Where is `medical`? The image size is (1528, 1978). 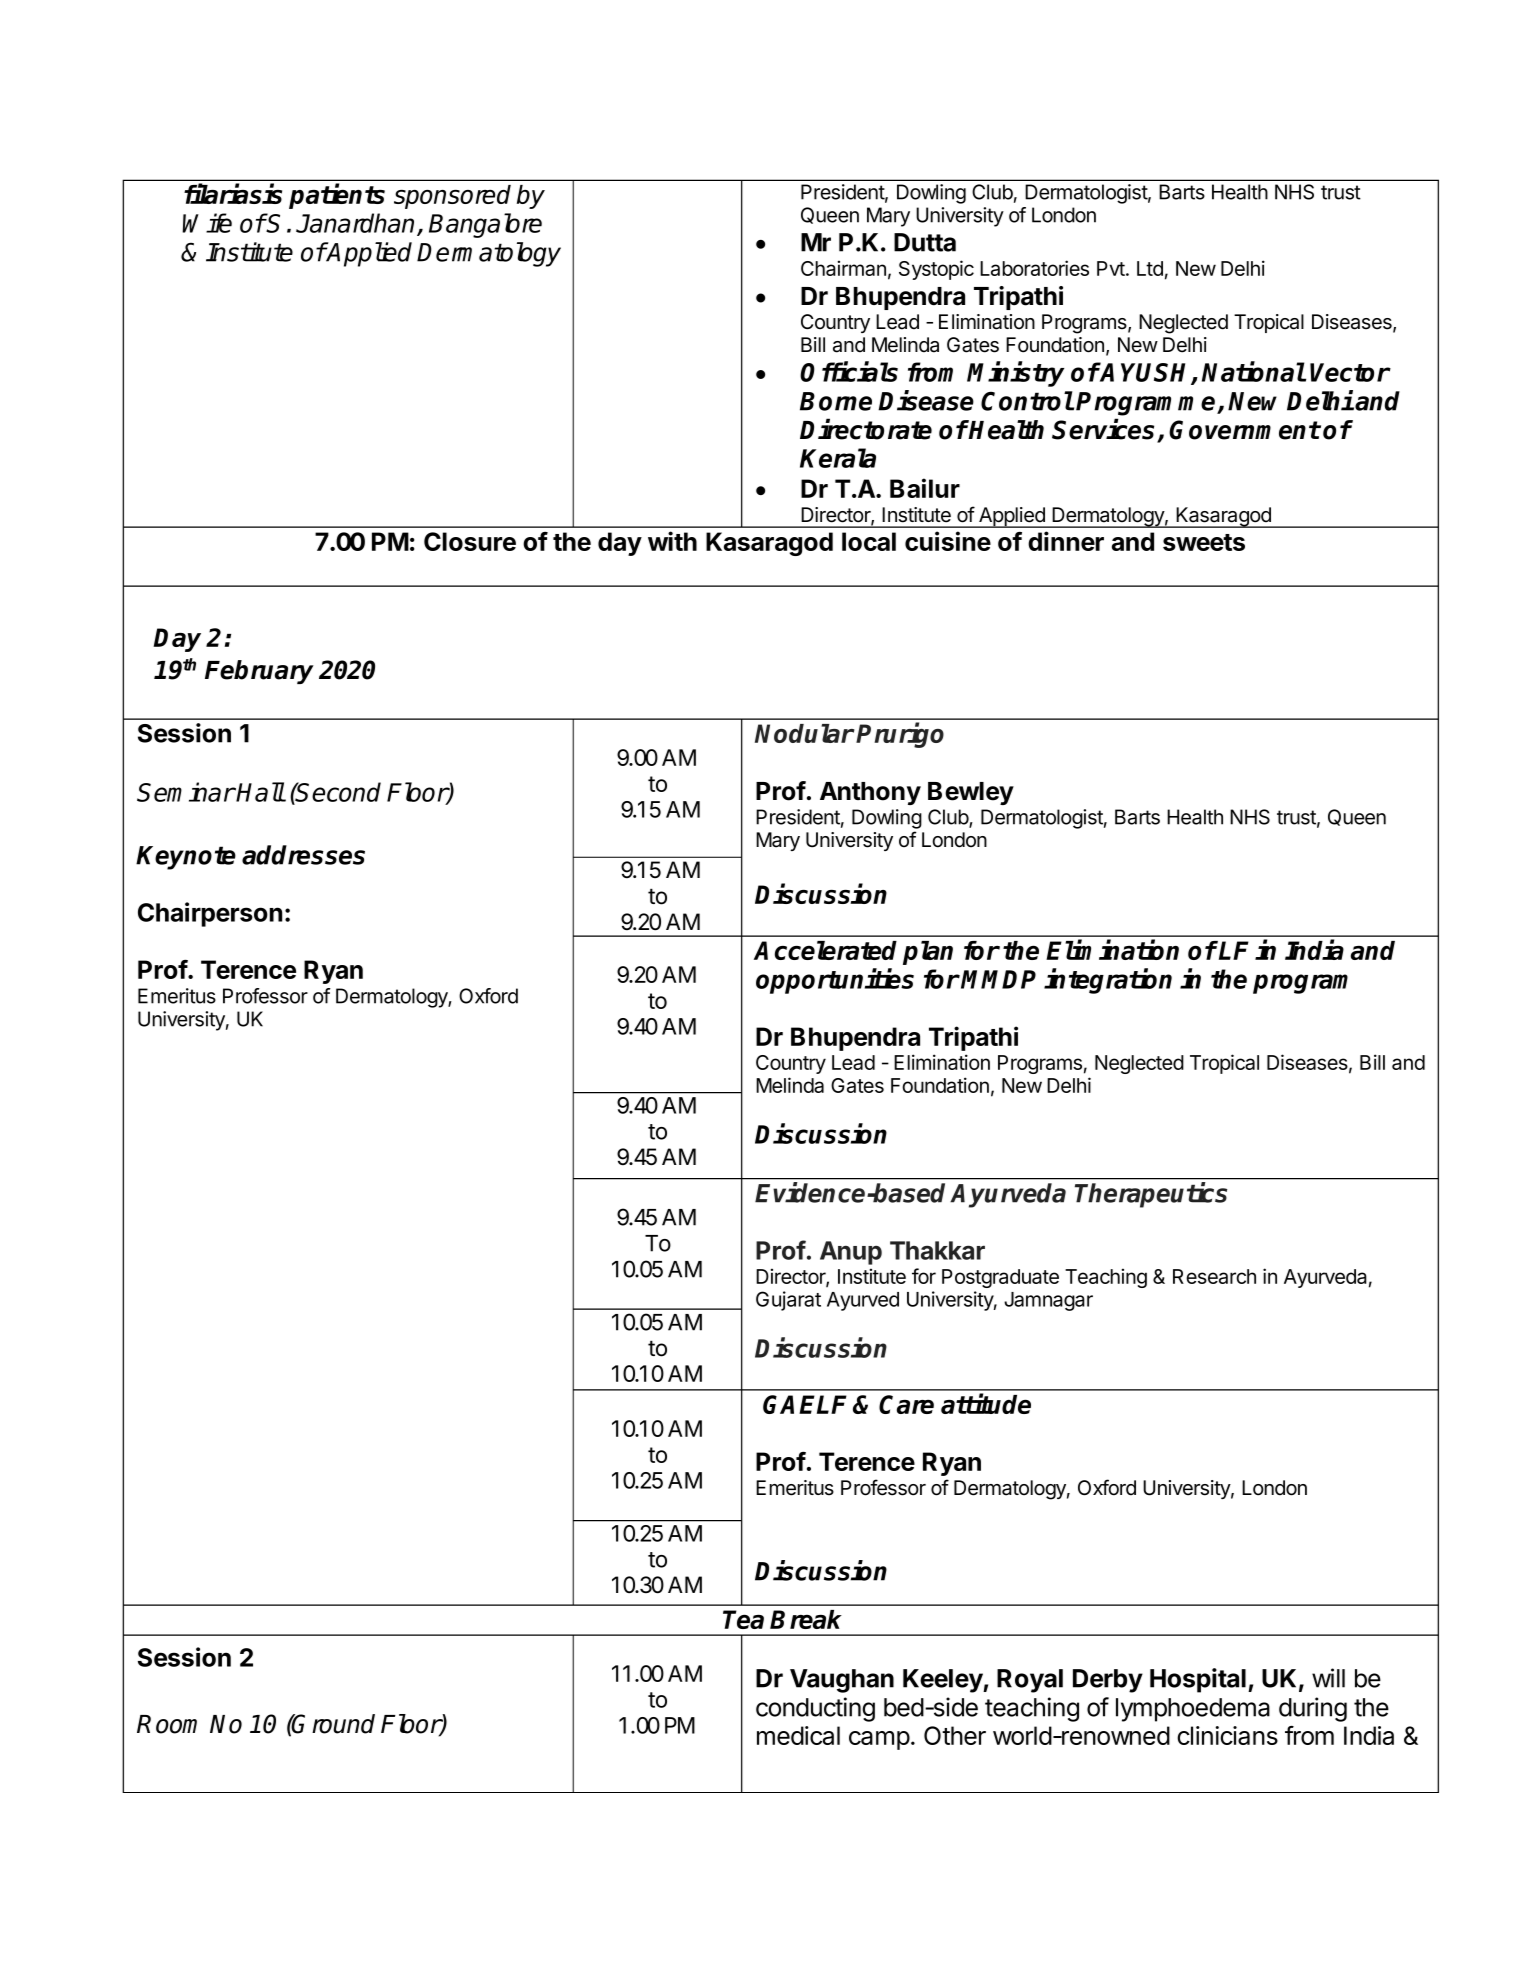
medical is located at coordinates (798, 1735).
